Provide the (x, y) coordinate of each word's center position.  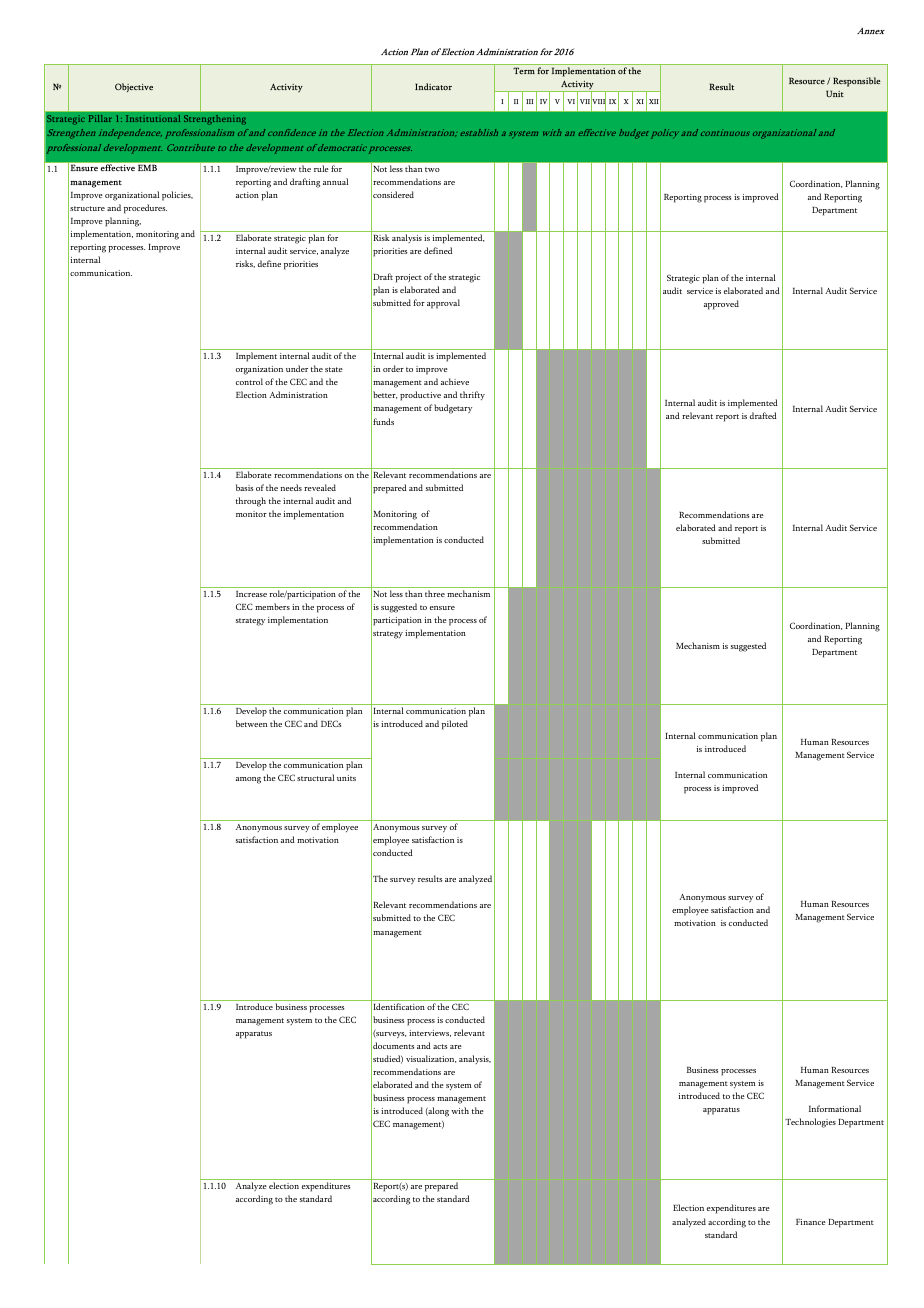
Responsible (857, 82)
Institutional (153, 118)
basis (244, 487)
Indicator (433, 86)
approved (721, 305)
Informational (835, 1108)
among (248, 780)
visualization (431, 1059)
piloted (455, 725)
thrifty (472, 395)
